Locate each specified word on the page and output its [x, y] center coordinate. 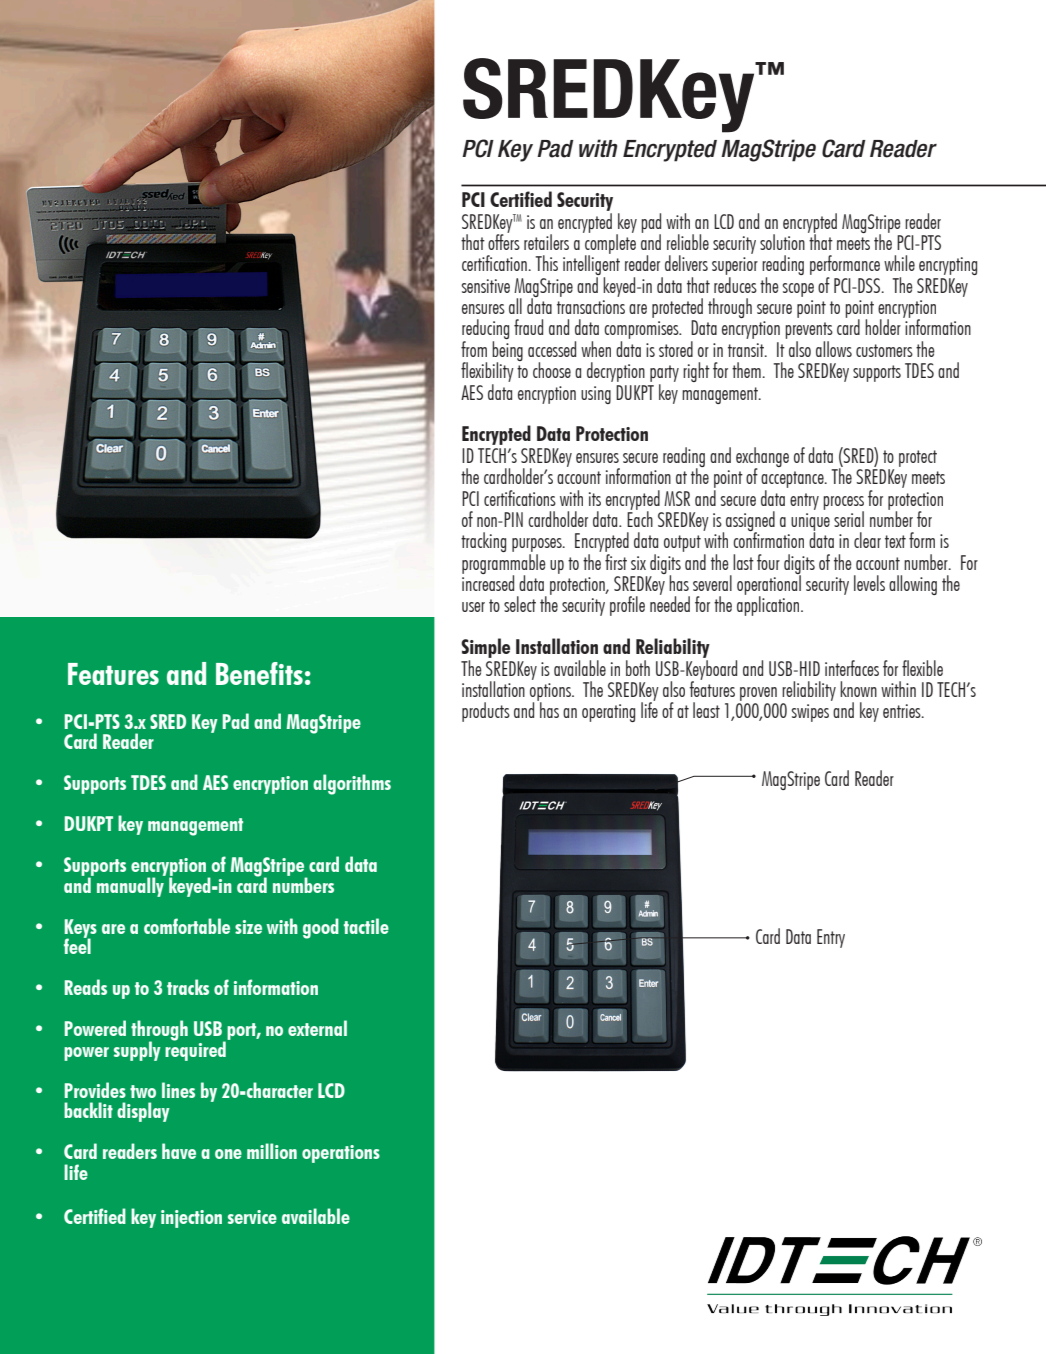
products [486, 712]
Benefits [259, 673]
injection [191, 1219]
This [546, 263]
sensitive [485, 286]
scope [798, 290]
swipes [810, 713]
